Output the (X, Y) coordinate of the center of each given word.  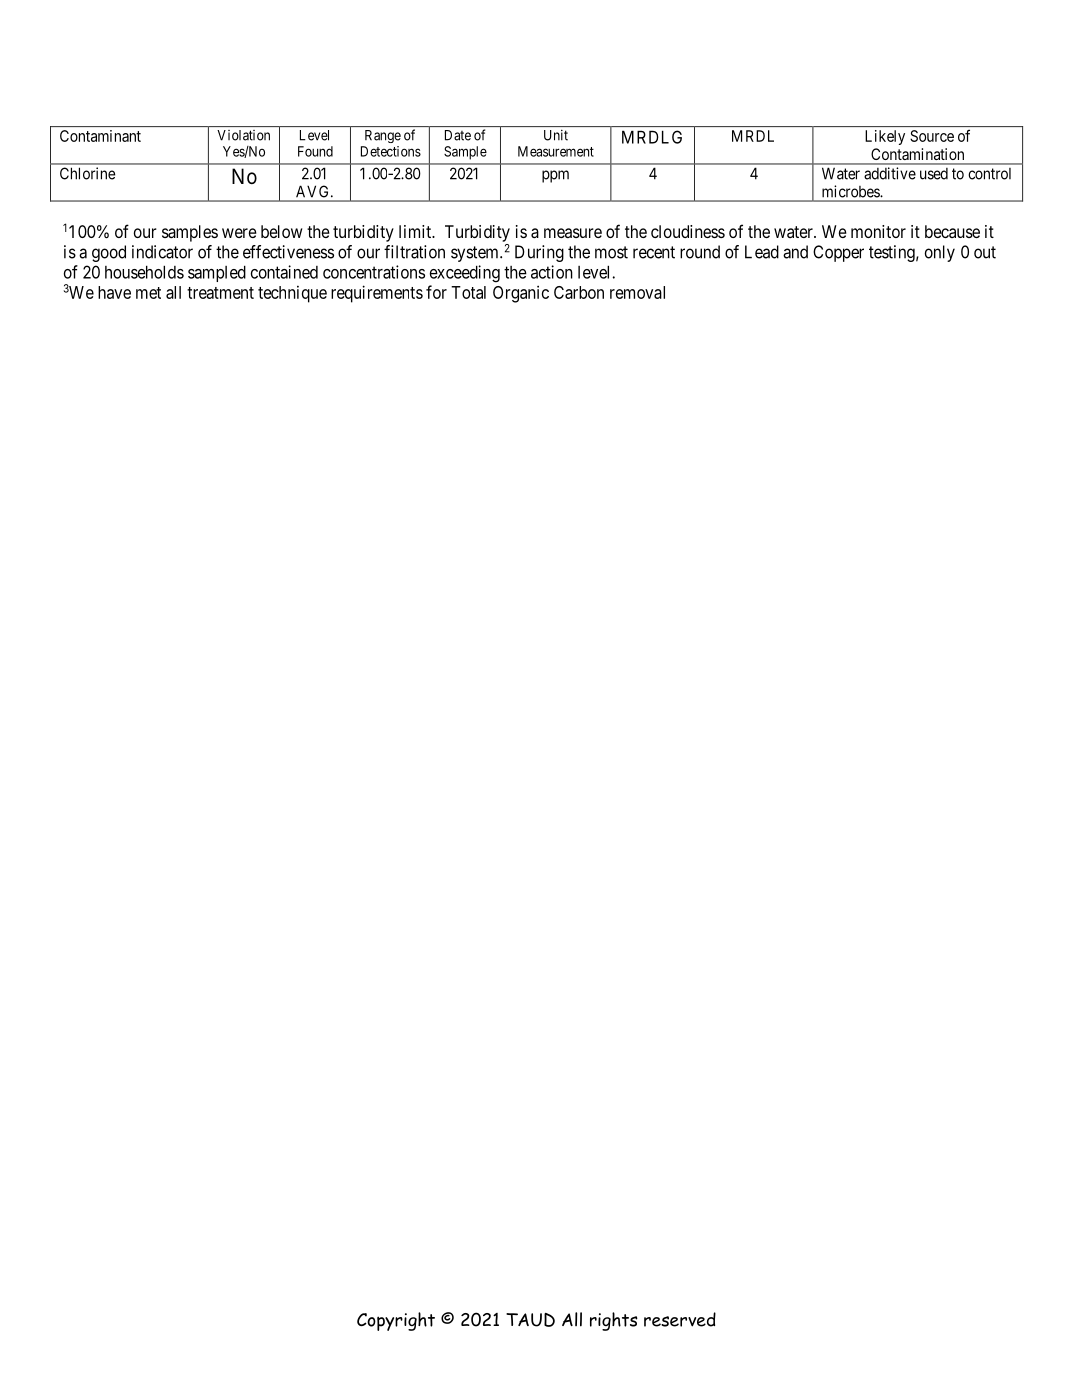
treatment (220, 293)
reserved (680, 1319)
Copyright (396, 1321)
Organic (521, 294)
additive (890, 173)
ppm (555, 176)
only (940, 253)
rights (614, 1321)
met (148, 293)
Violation (243, 135)
